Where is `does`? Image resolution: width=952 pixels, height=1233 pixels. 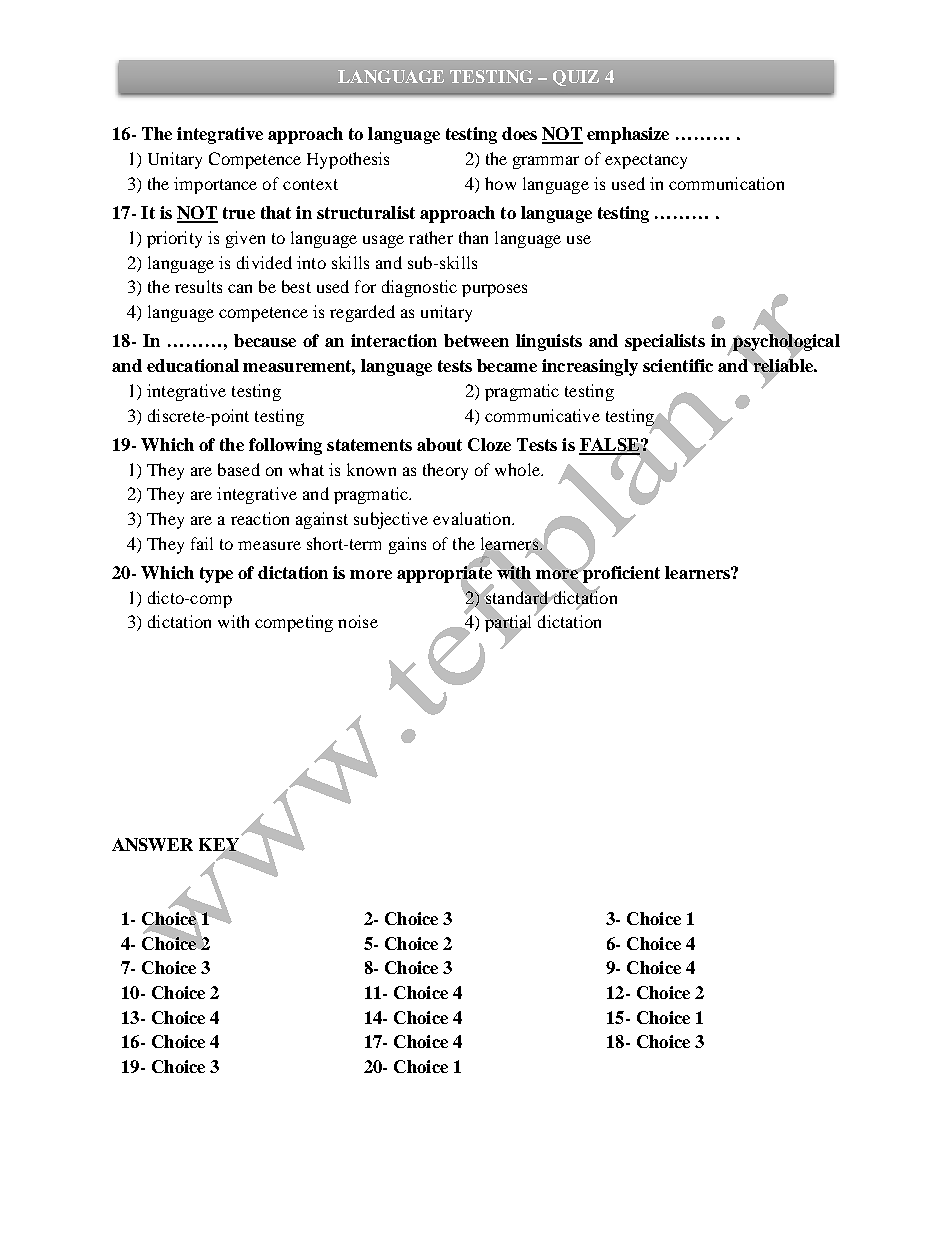 does is located at coordinates (519, 133).
